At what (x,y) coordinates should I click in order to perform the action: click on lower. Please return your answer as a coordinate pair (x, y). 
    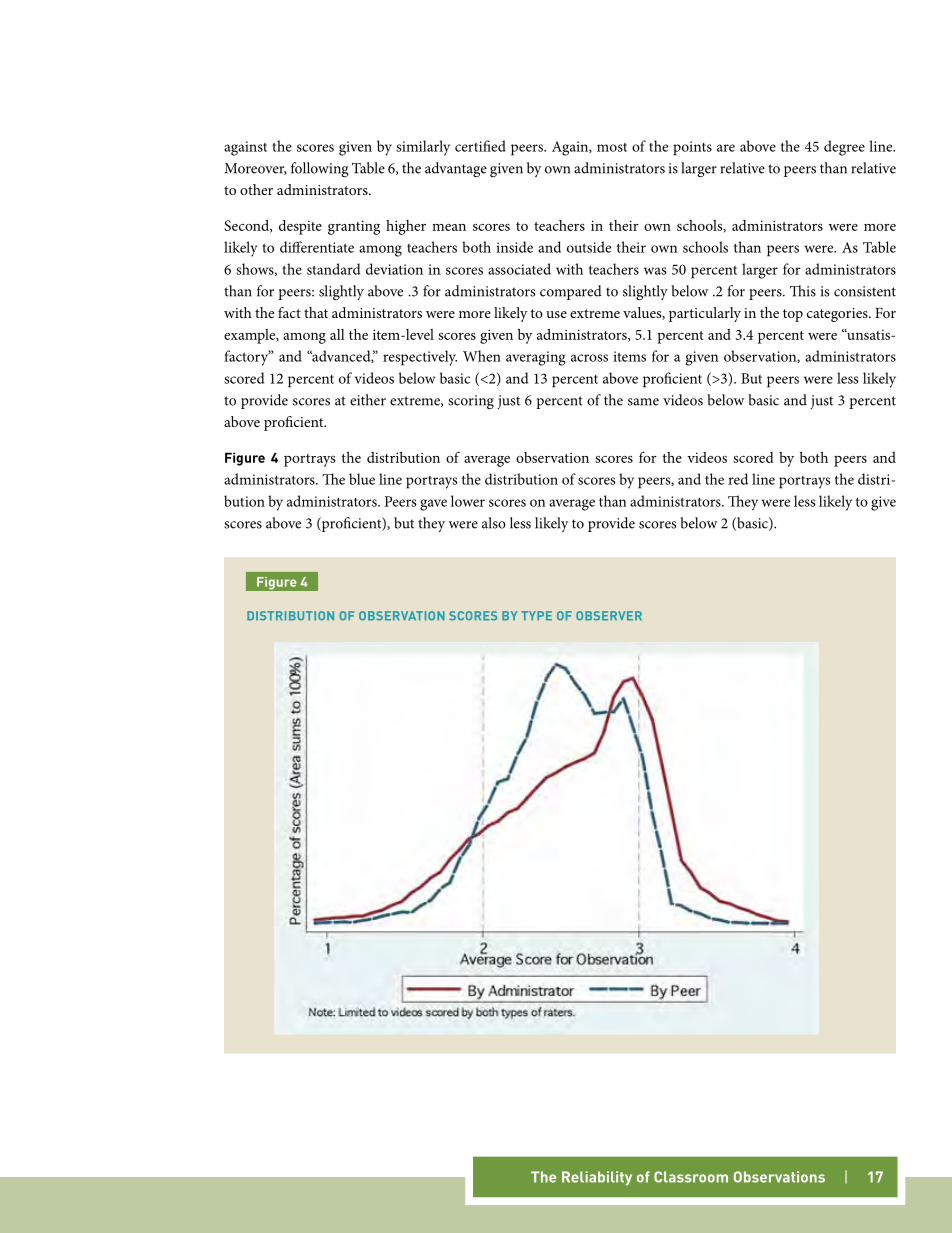
    Looking at the image, I should click on (468, 501).
